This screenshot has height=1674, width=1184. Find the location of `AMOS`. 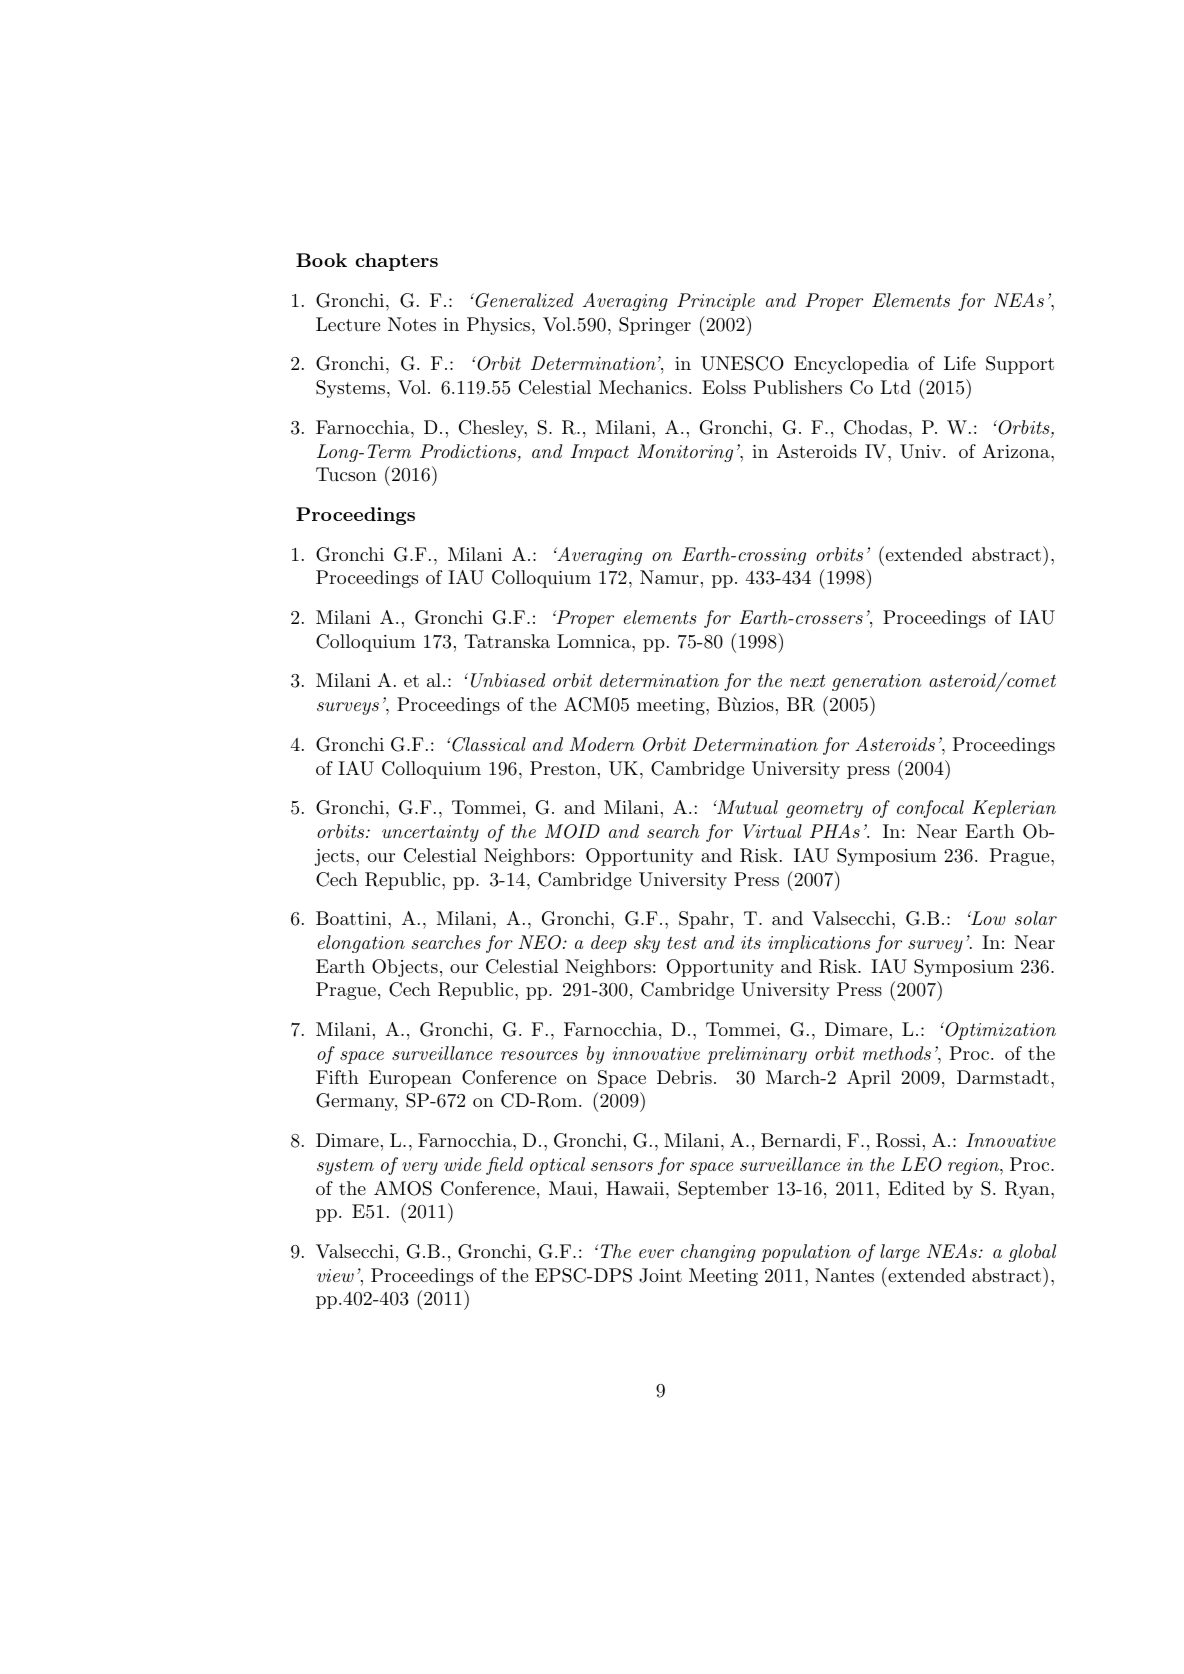

AMOS is located at coordinates (403, 1188).
